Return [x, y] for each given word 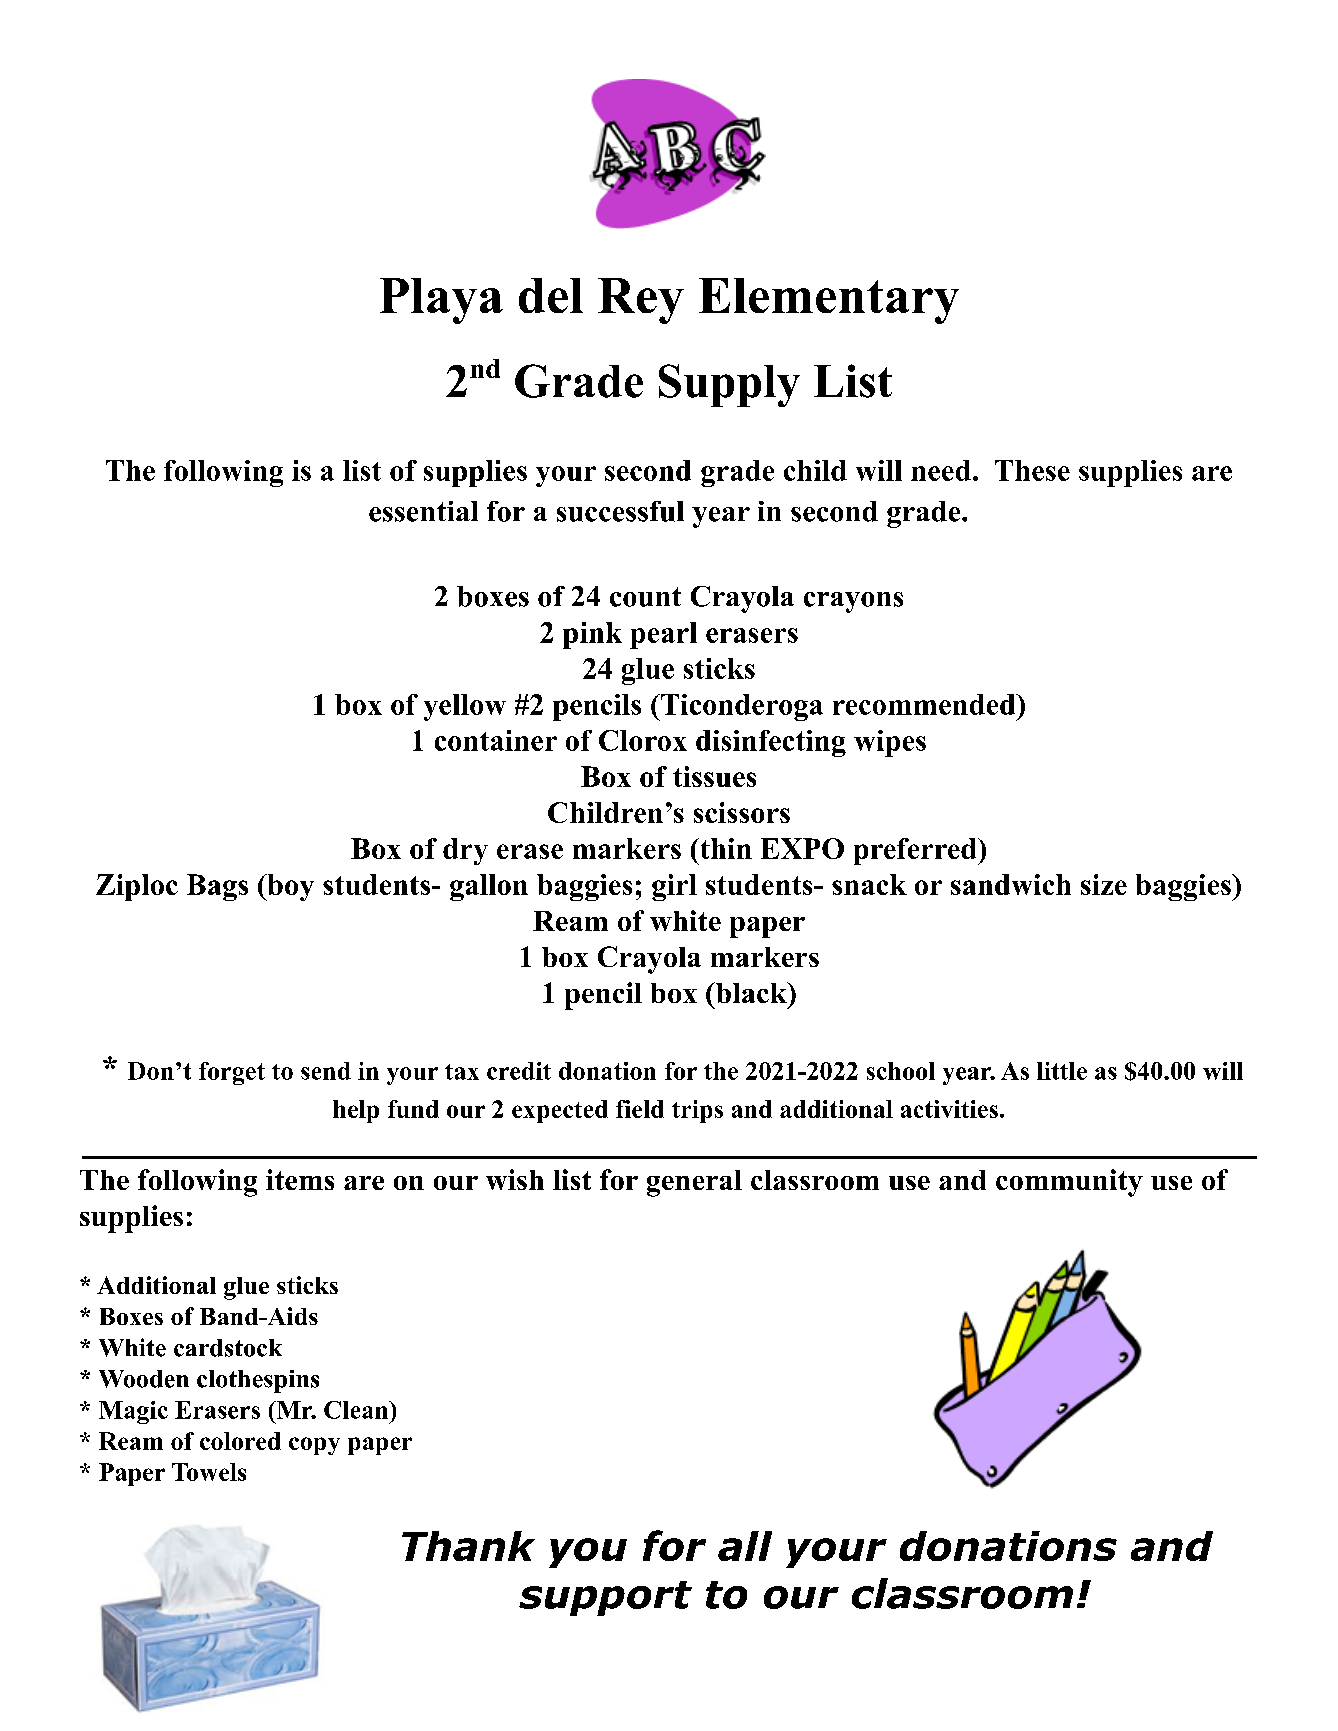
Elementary [829, 301]
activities [949, 1109]
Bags [217, 887]
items [300, 1179]
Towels [209, 1472]
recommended [925, 704]
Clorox [643, 740]
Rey [641, 301]
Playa [441, 301]
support [605, 1598]
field [640, 1109]
